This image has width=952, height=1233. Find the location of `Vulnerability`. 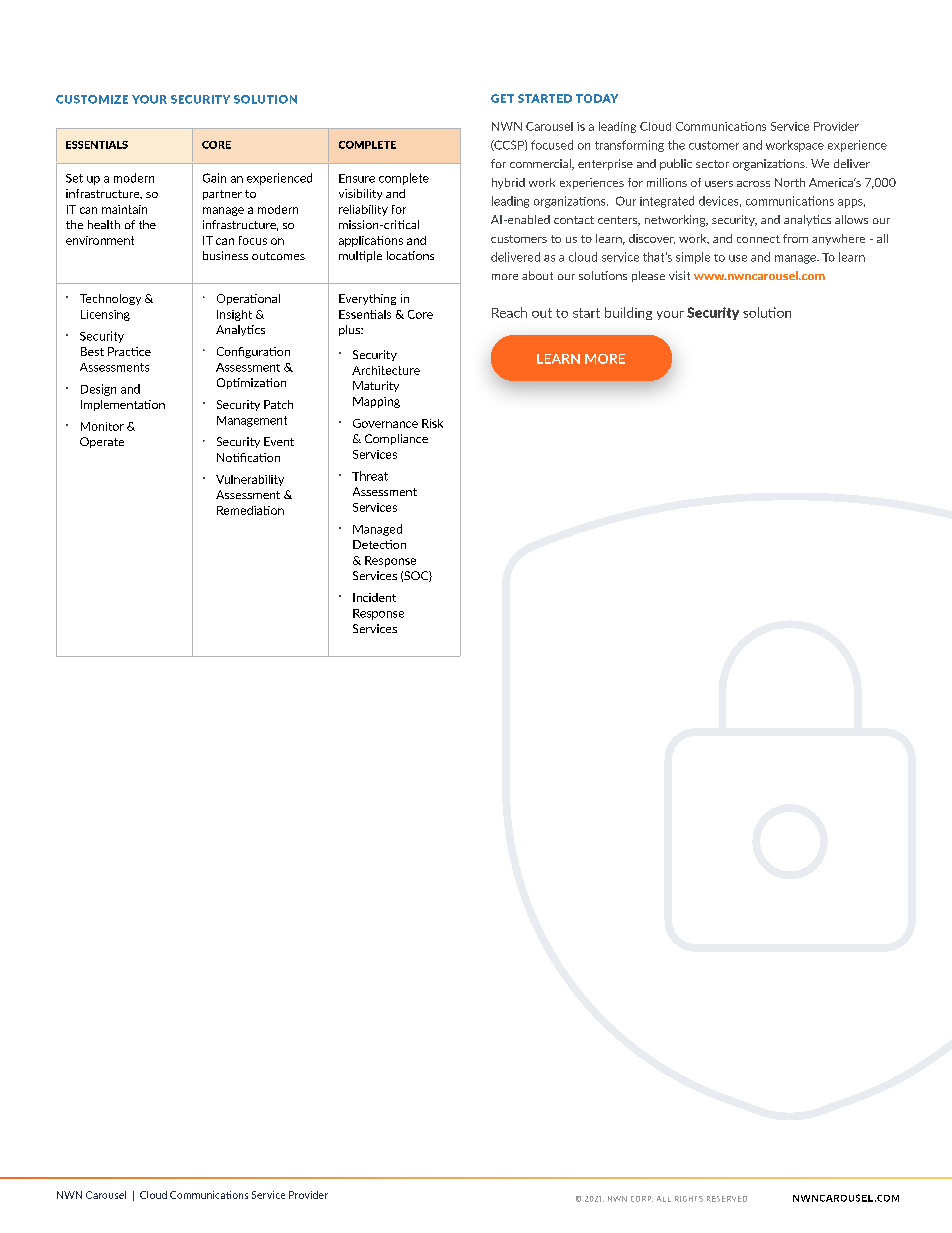

Vulnerability is located at coordinates (250, 480).
